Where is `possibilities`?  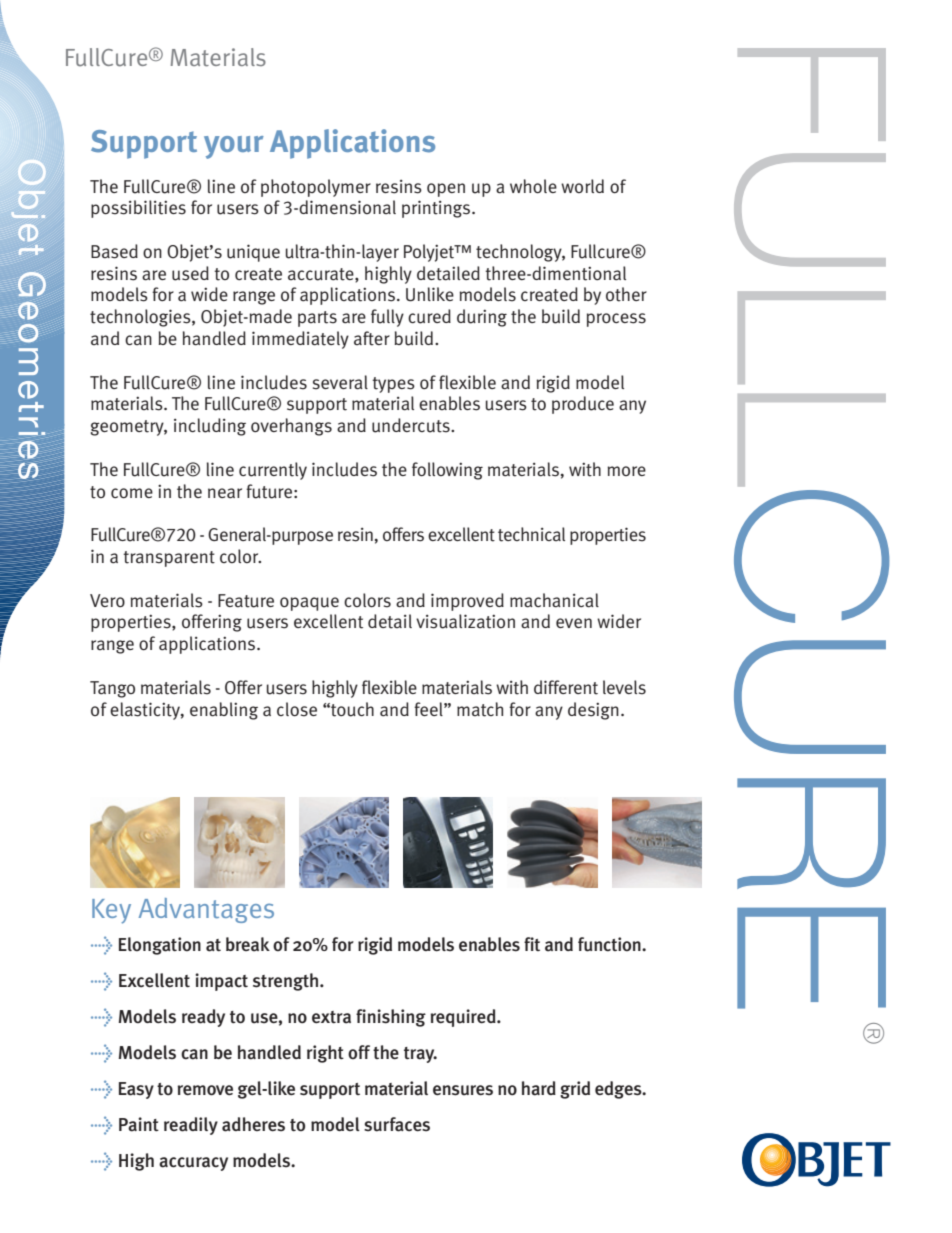 possibilities is located at coordinates (138, 209).
